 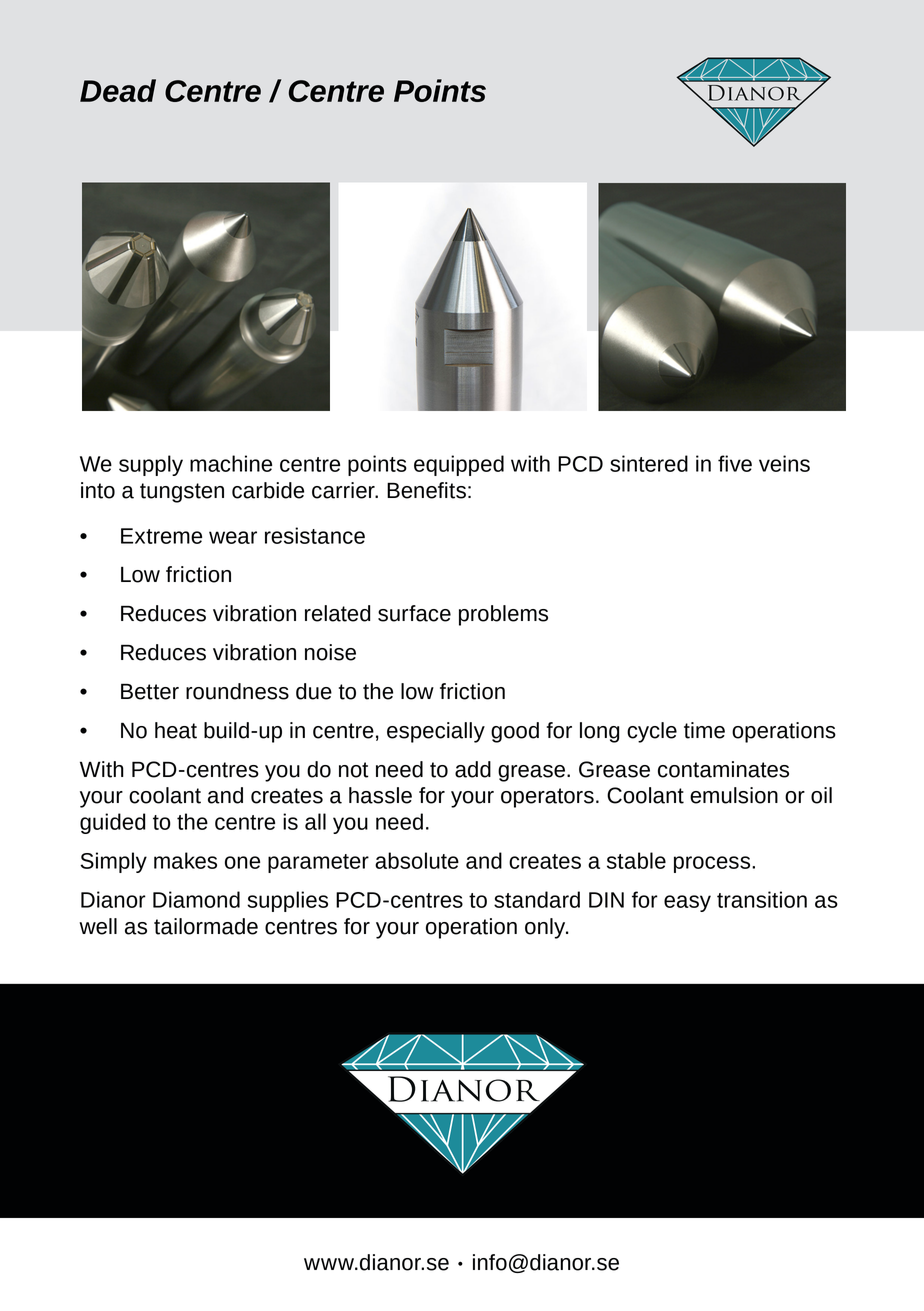 What do you see at coordinates (436, 732) in the screenshot?
I see `especially` at bounding box center [436, 732].
